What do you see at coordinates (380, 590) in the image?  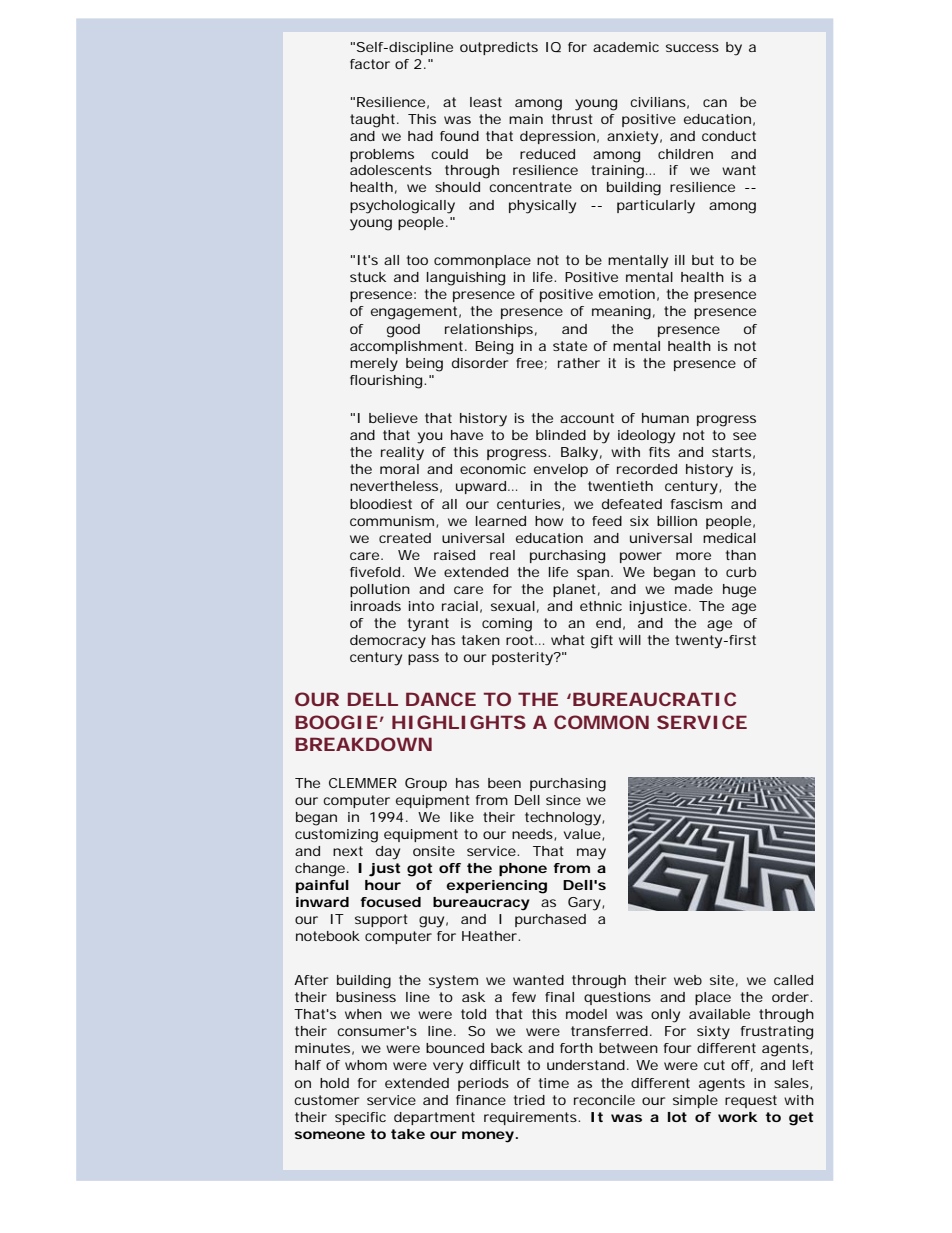 I see `pollution` at bounding box center [380, 590].
